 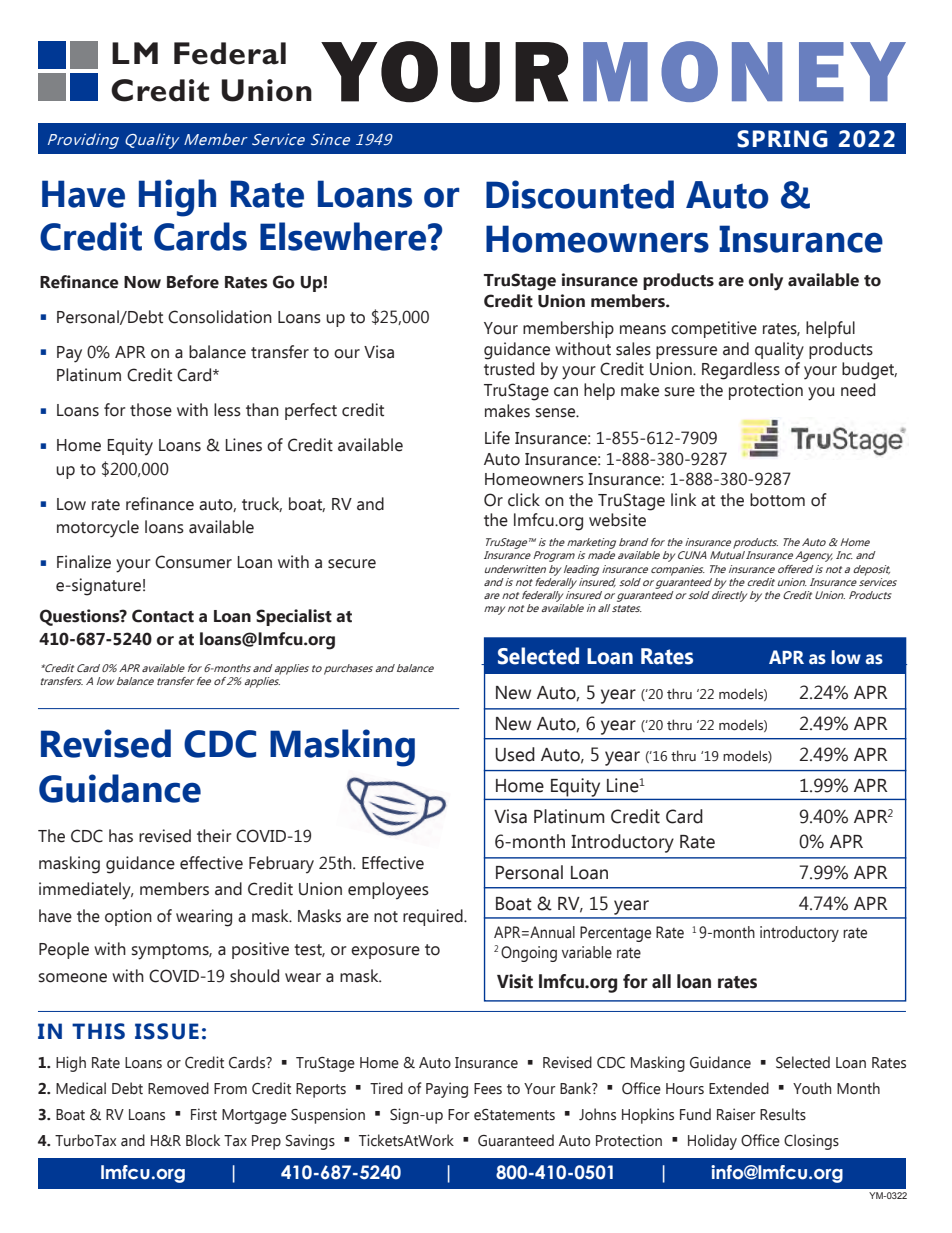 What do you see at coordinates (524, 500) in the screenshot?
I see `click` at bounding box center [524, 500].
